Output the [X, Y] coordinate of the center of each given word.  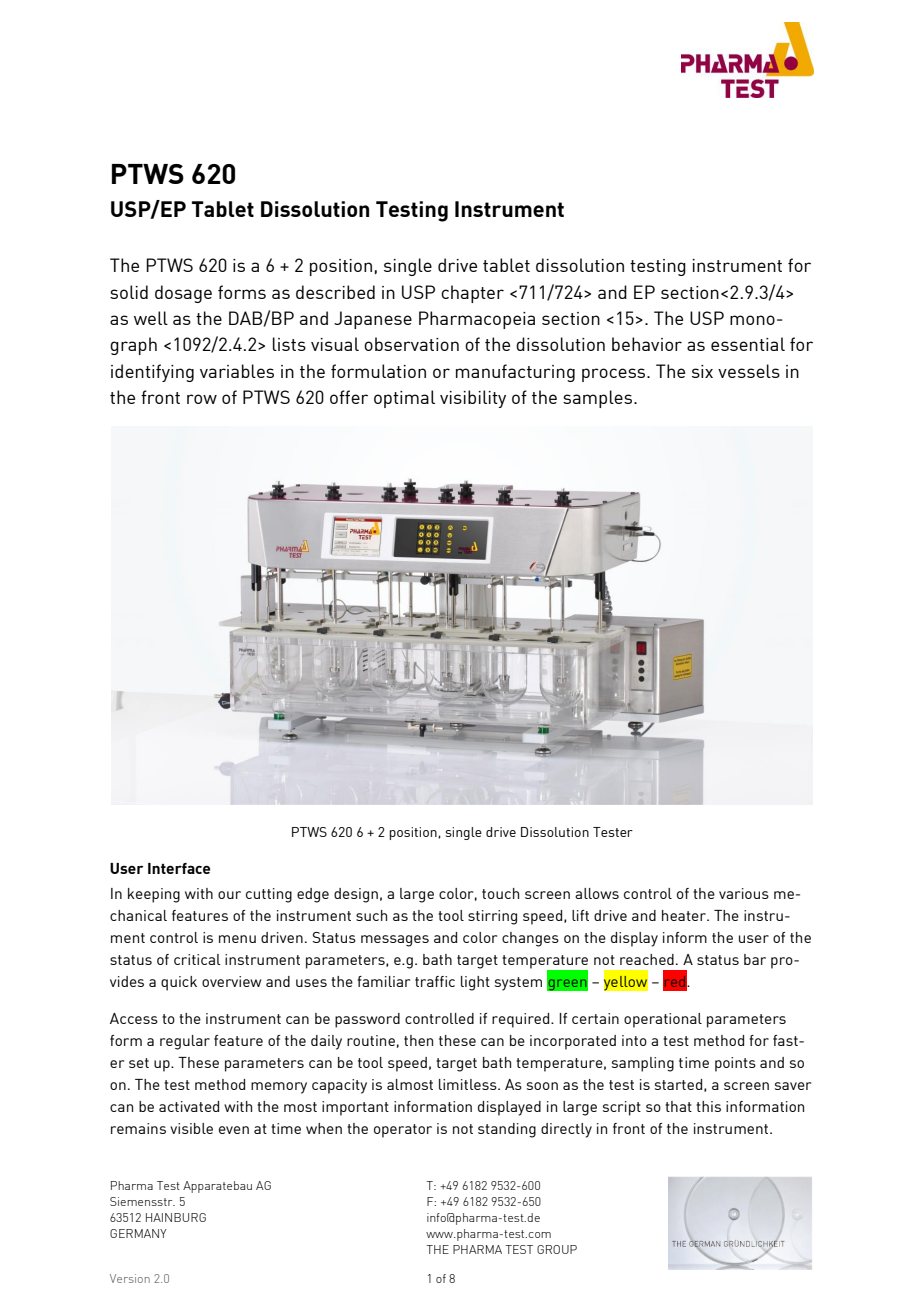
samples [599, 399]
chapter [472, 294]
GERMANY [138, 1233]
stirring [492, 917]
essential [748, 344]
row [202, 399]
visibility [473, 399]
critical [197, 959]
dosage [183, 294]
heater [685, 915]
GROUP [557, 1249]
